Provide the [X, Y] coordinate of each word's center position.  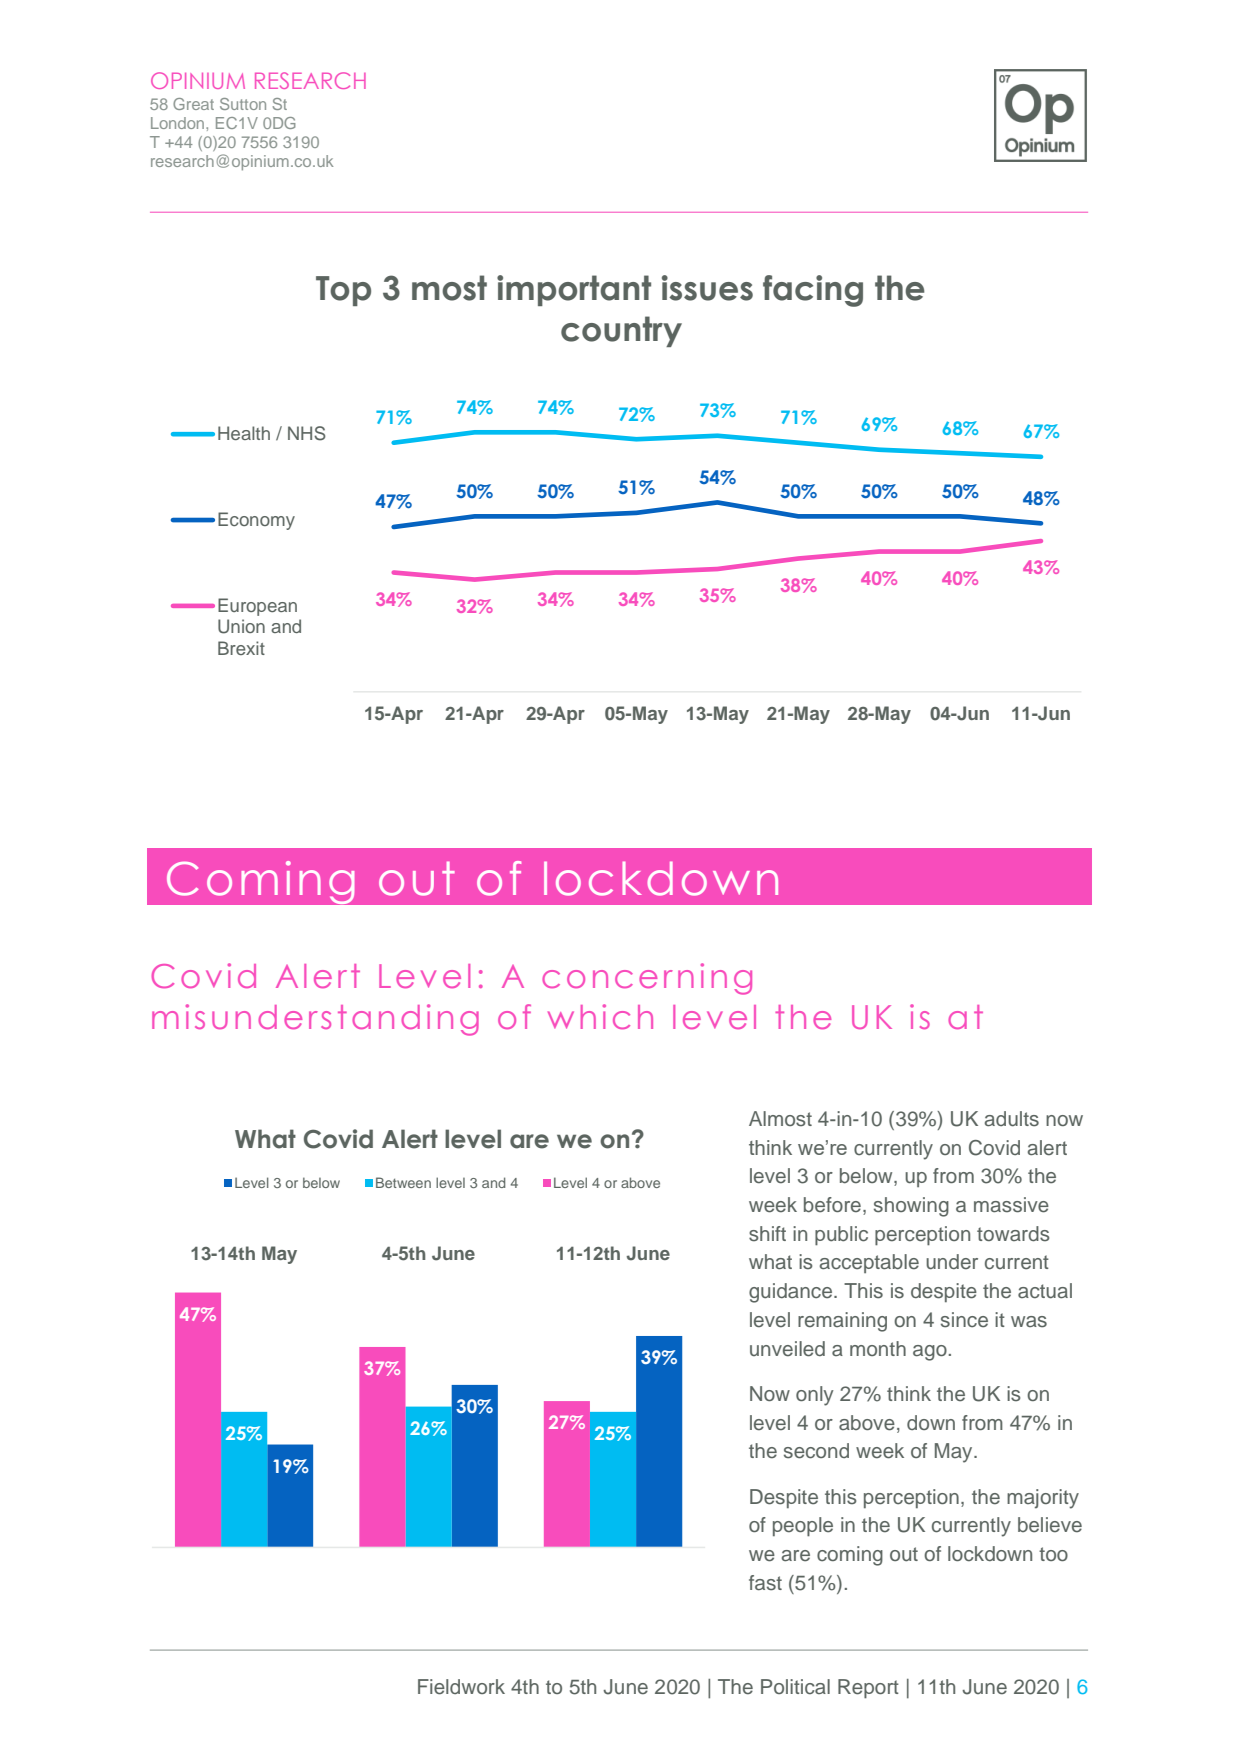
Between [403, 1182]
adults [1012, 1119]
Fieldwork [461, 1687]
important [574, 290]
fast [765, 1583]
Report [868, 1689]
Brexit [241, 648]
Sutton [243, 104]
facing [813, 291]
